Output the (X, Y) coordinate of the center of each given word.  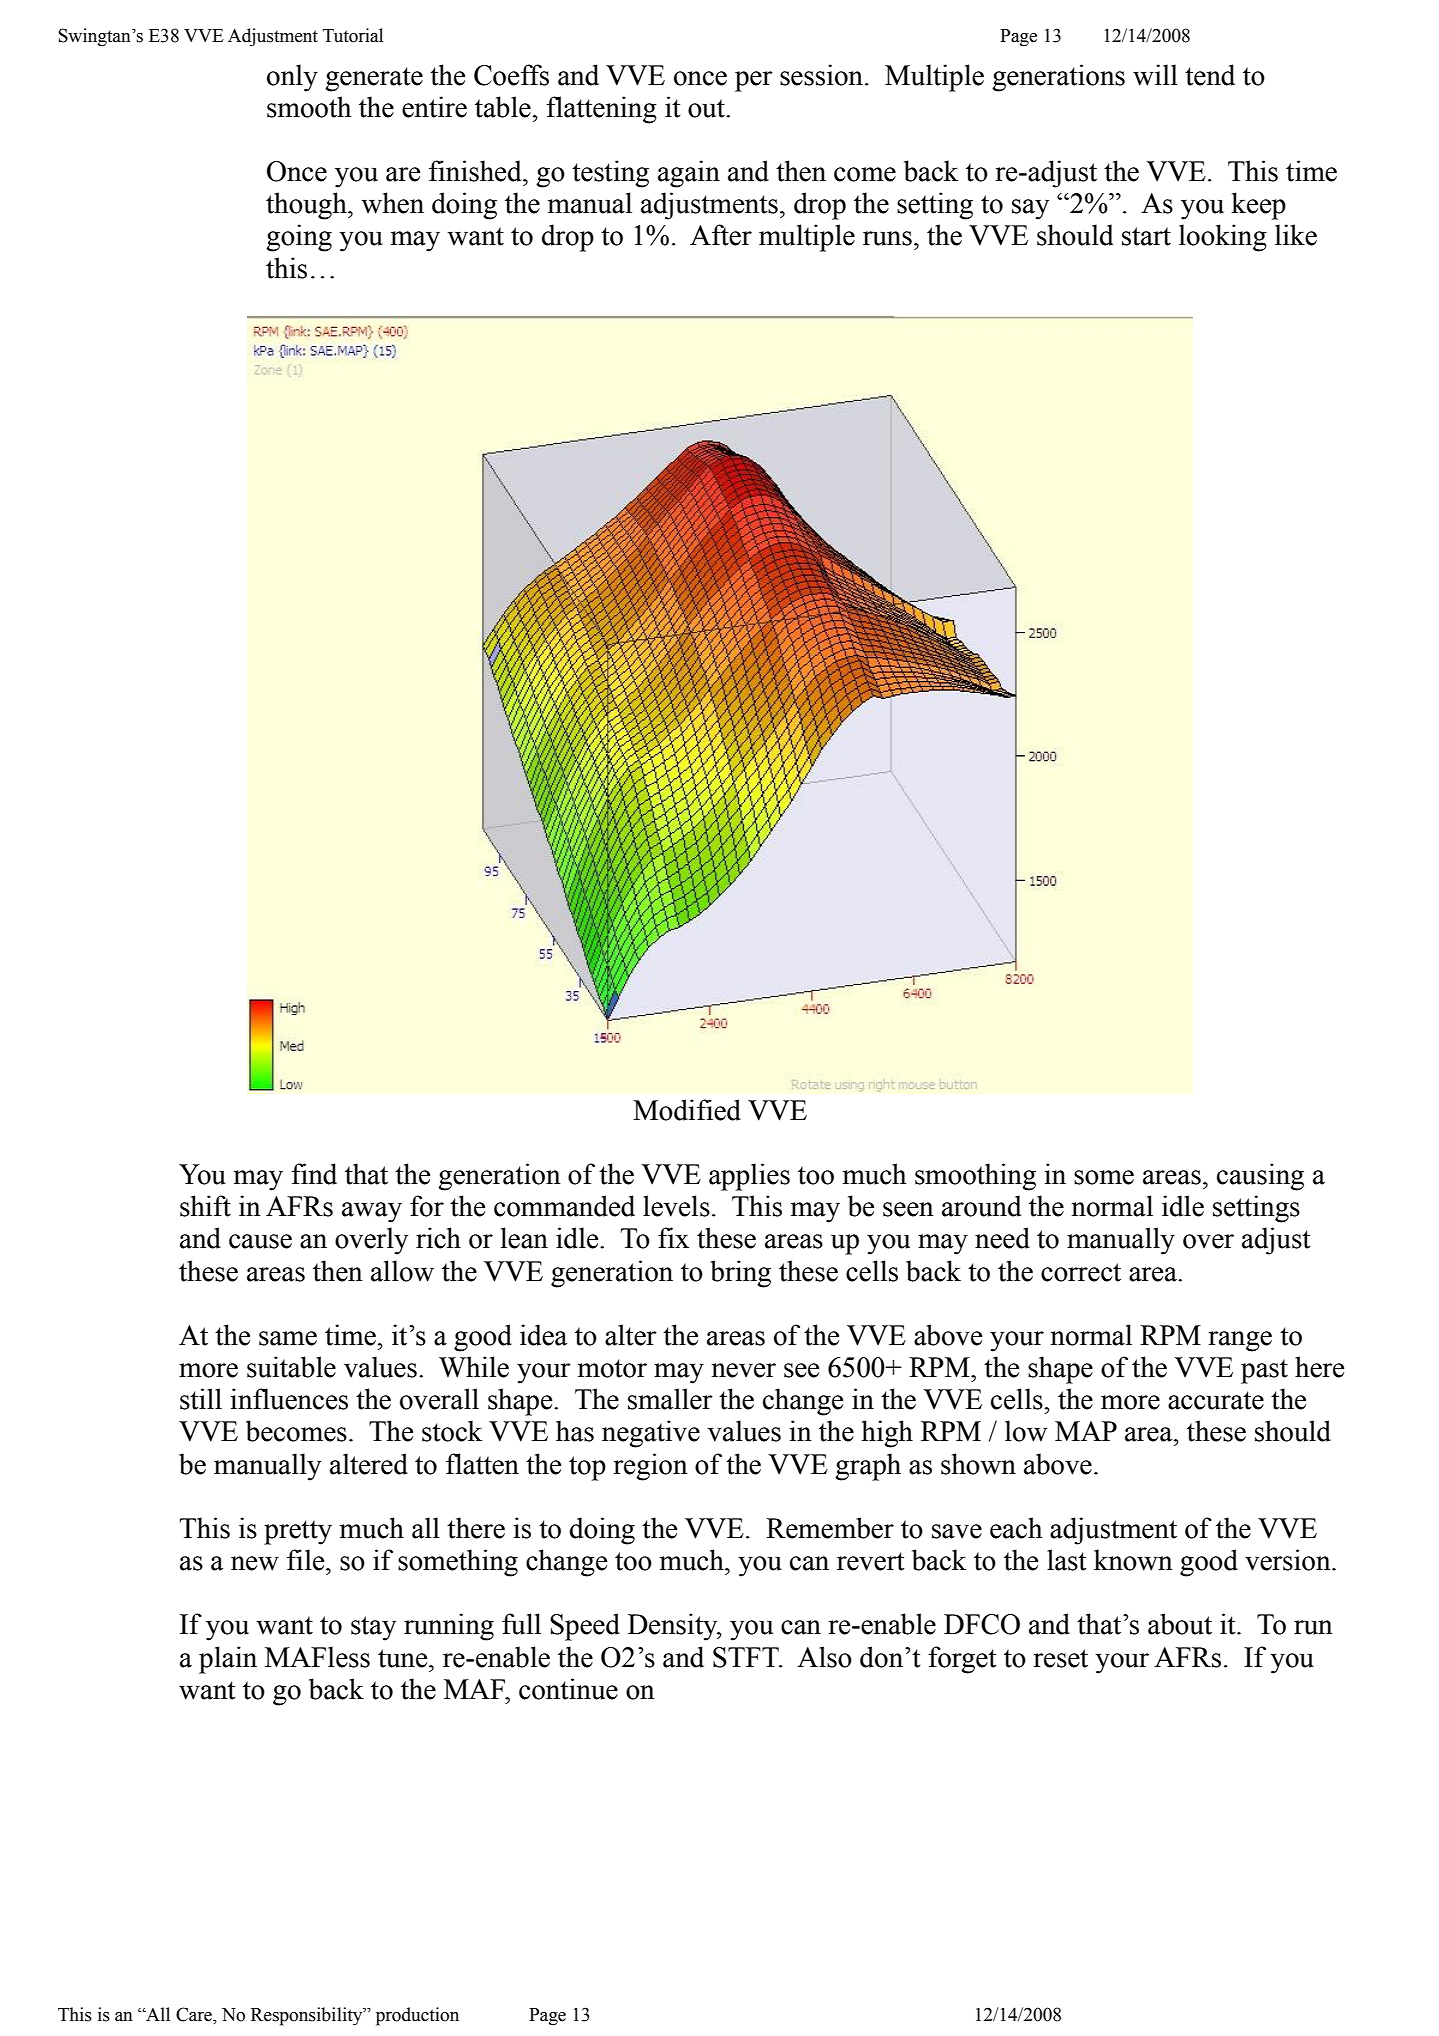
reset (1061, 1658)
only (292, 78)
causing (1260, 1177)
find (314, 1174)
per (754, 81)
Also (824, 1657)
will (1155, 75)
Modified (687, 1110)
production (417, 2016)
